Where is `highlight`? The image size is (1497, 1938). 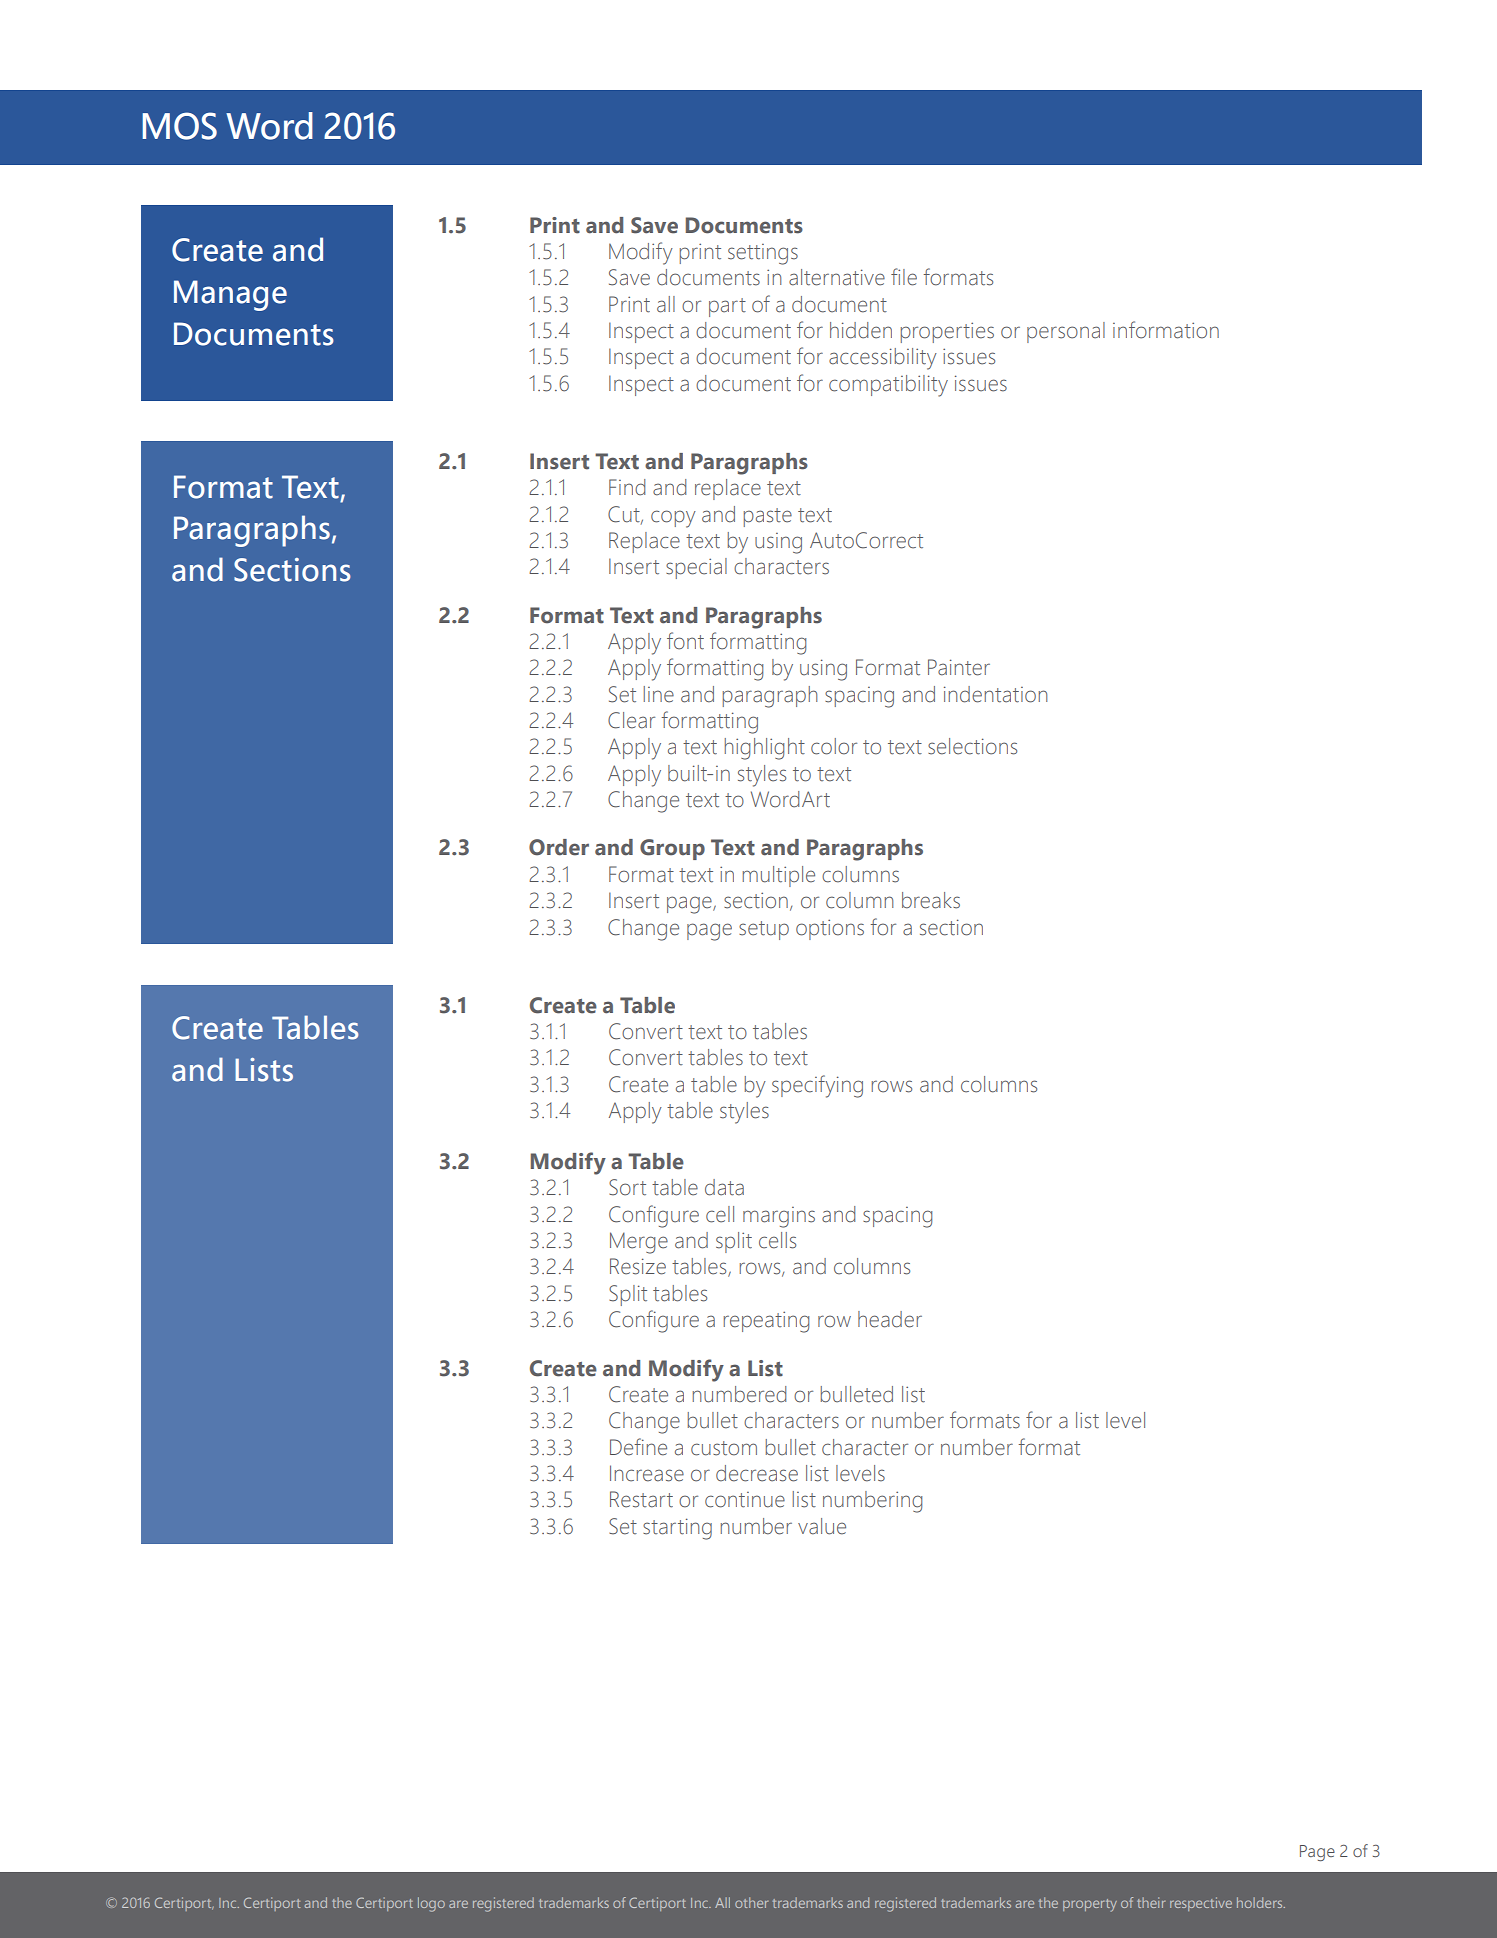 highlight is located at coordinates (765, 749).
